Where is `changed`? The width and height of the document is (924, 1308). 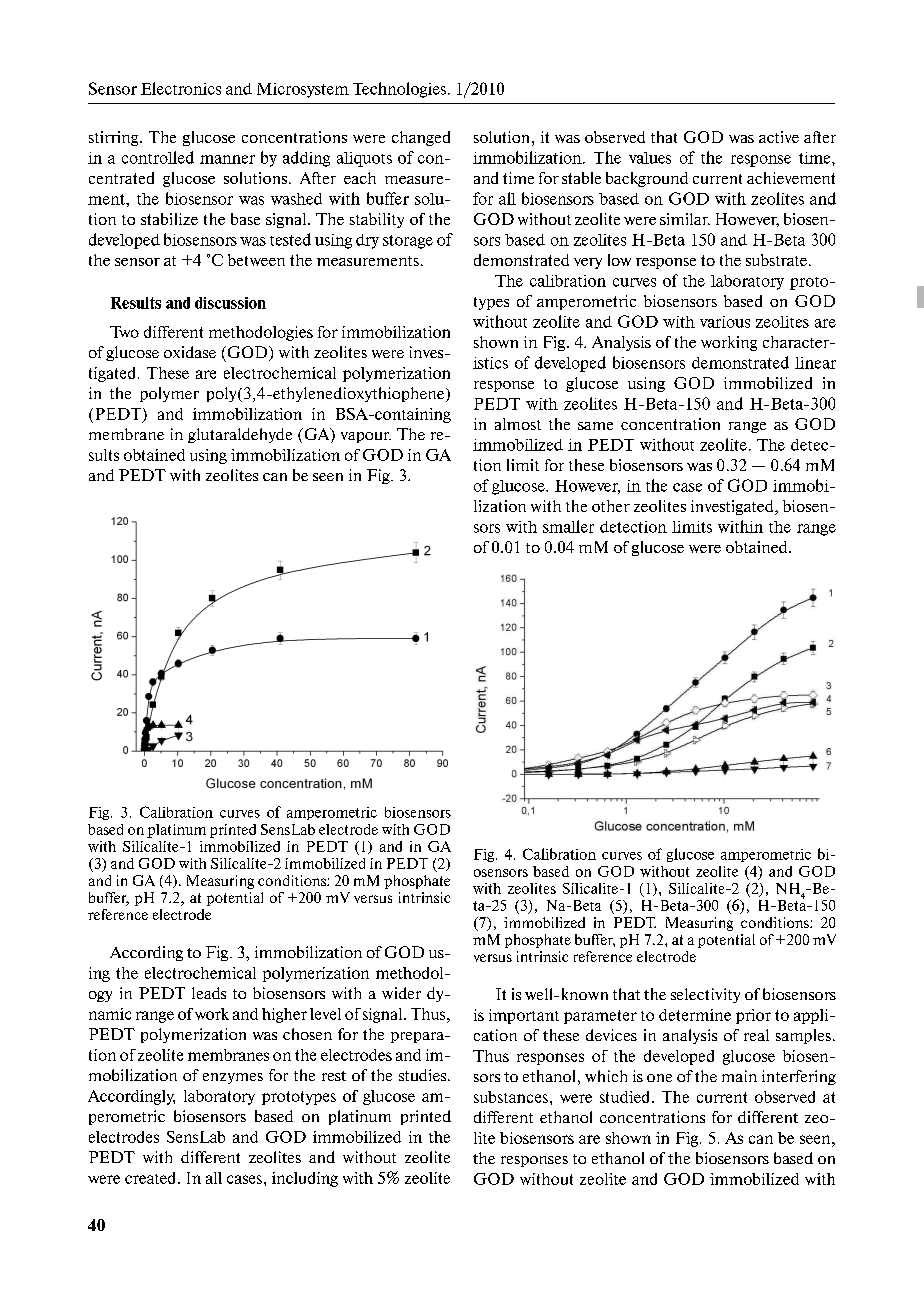 changed is located at coordinates (421, 138).
